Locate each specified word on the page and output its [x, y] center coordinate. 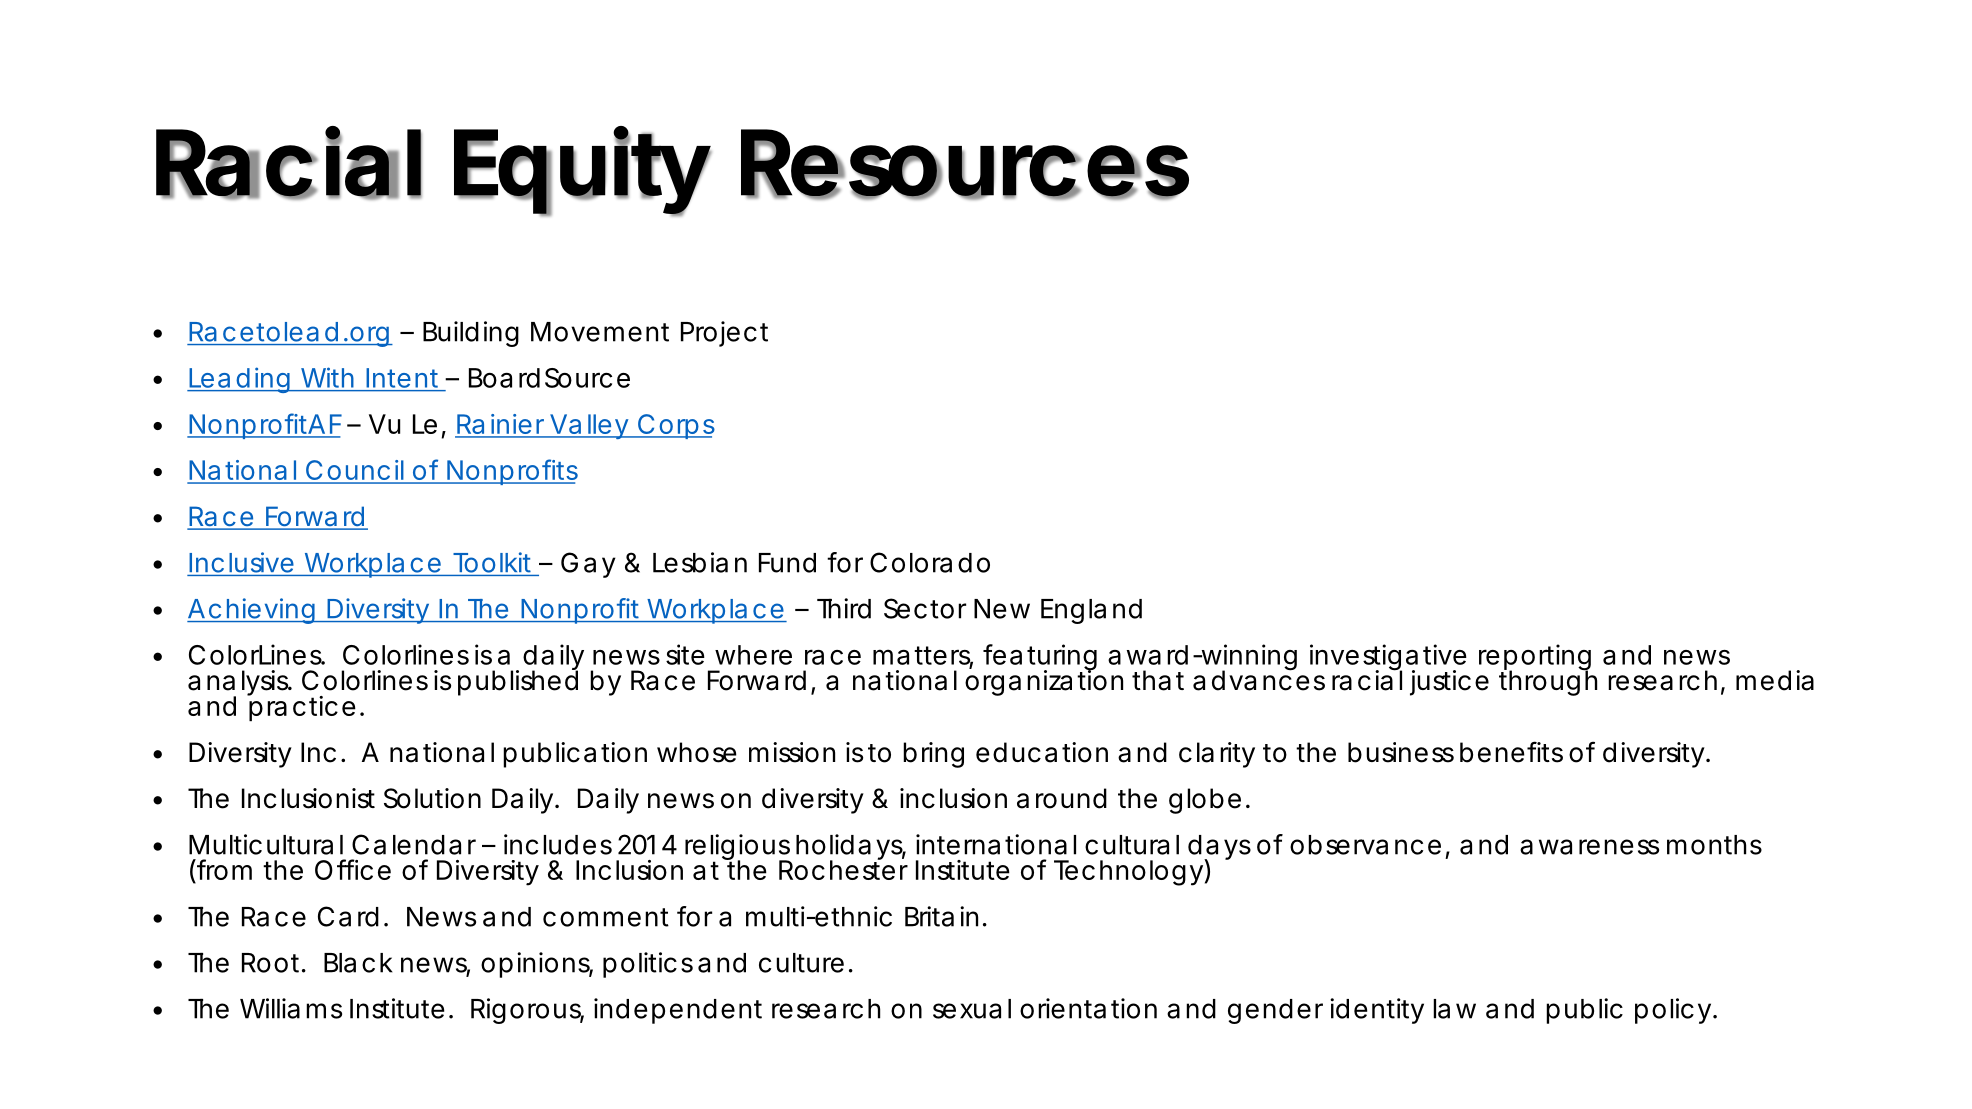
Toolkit [492, 562]
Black [358, 963]
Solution [432, 798]
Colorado [930, 562]
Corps [675, 426]
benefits [1511, 752]
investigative [1388, 658]
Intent [402, 378]
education [1042, 752]
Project [724, 334]
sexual [972, 1009]
